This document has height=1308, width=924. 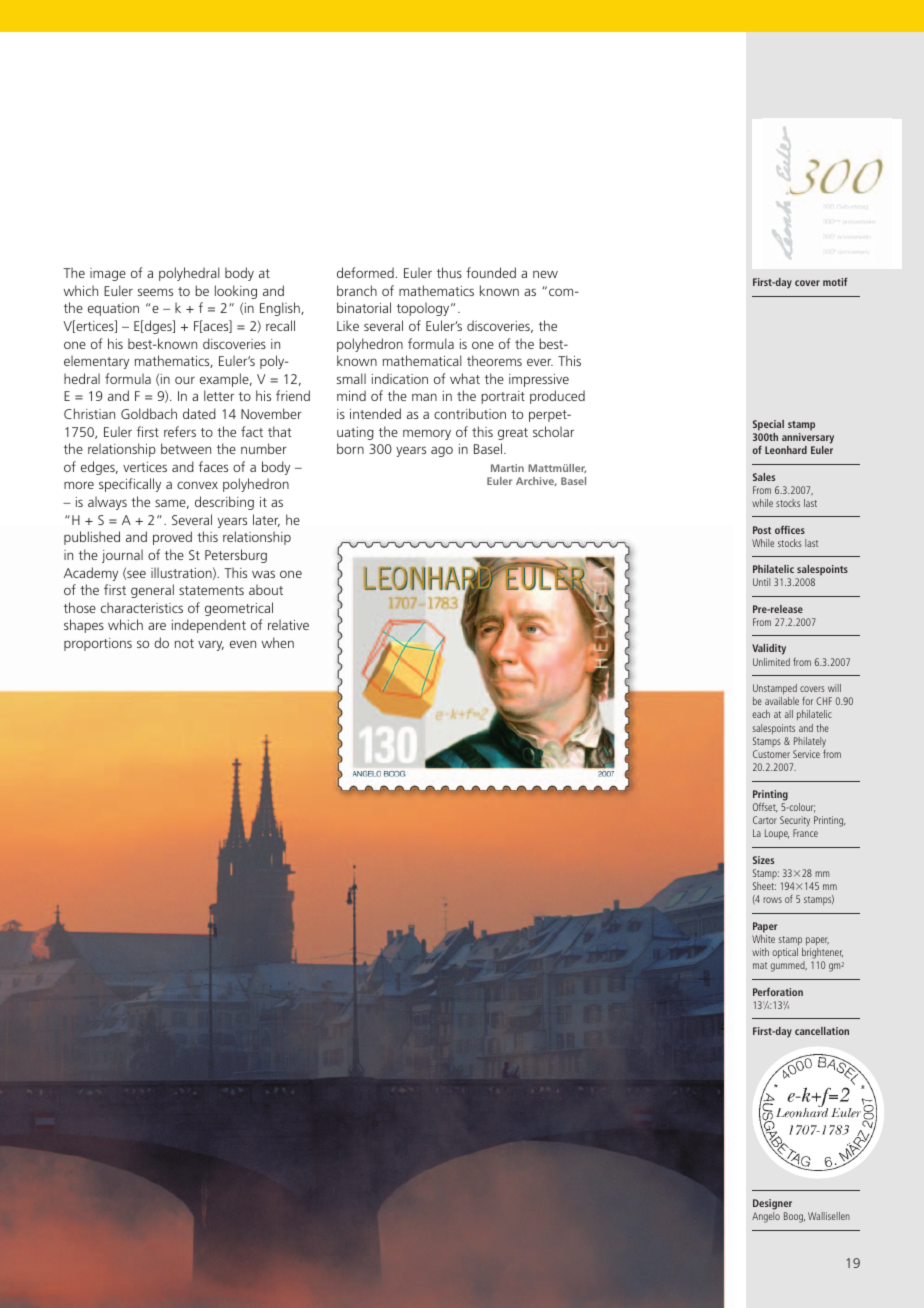 I want to click on Angelo, so click(x=766, y=1217).
